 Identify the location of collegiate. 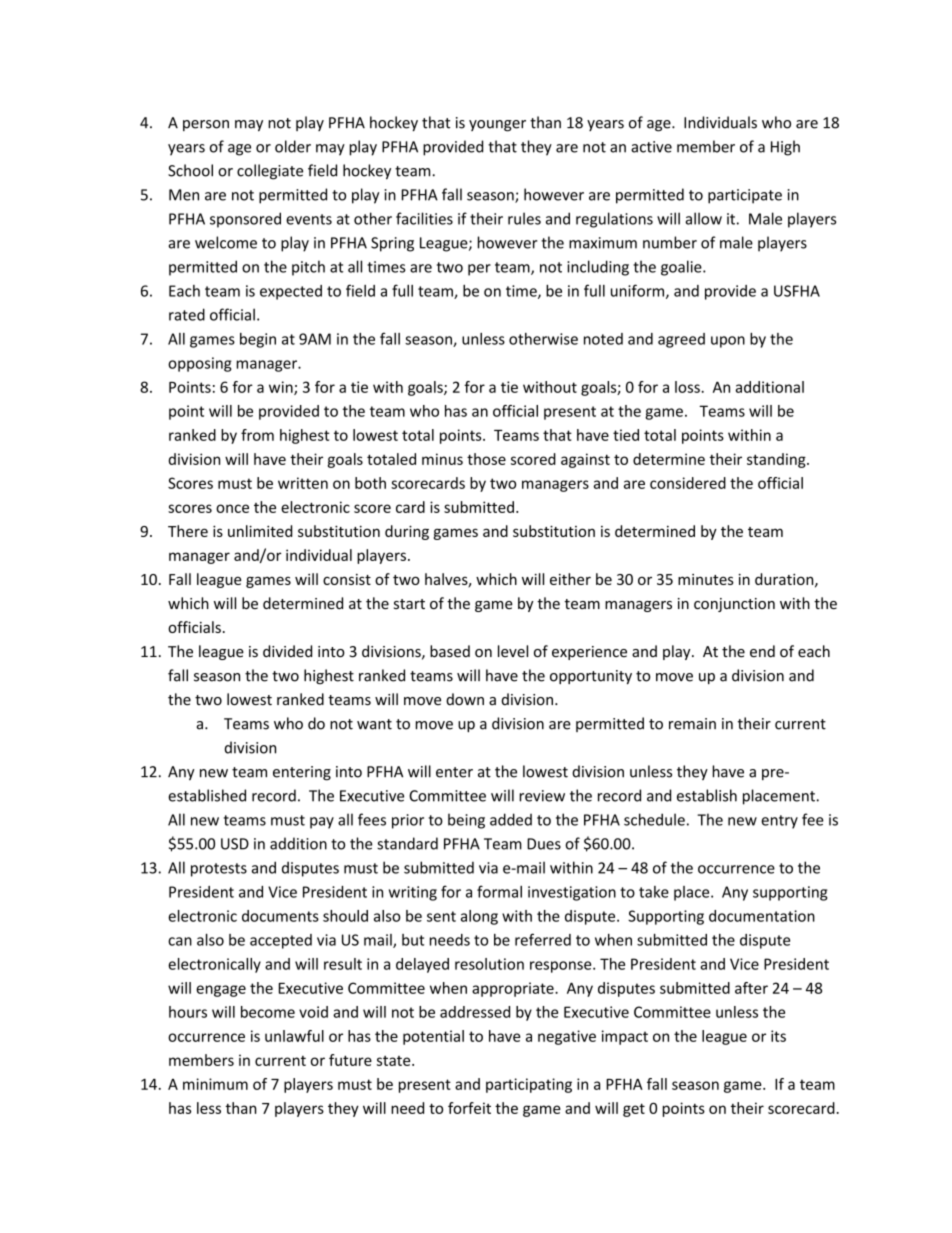
(270, 172).
